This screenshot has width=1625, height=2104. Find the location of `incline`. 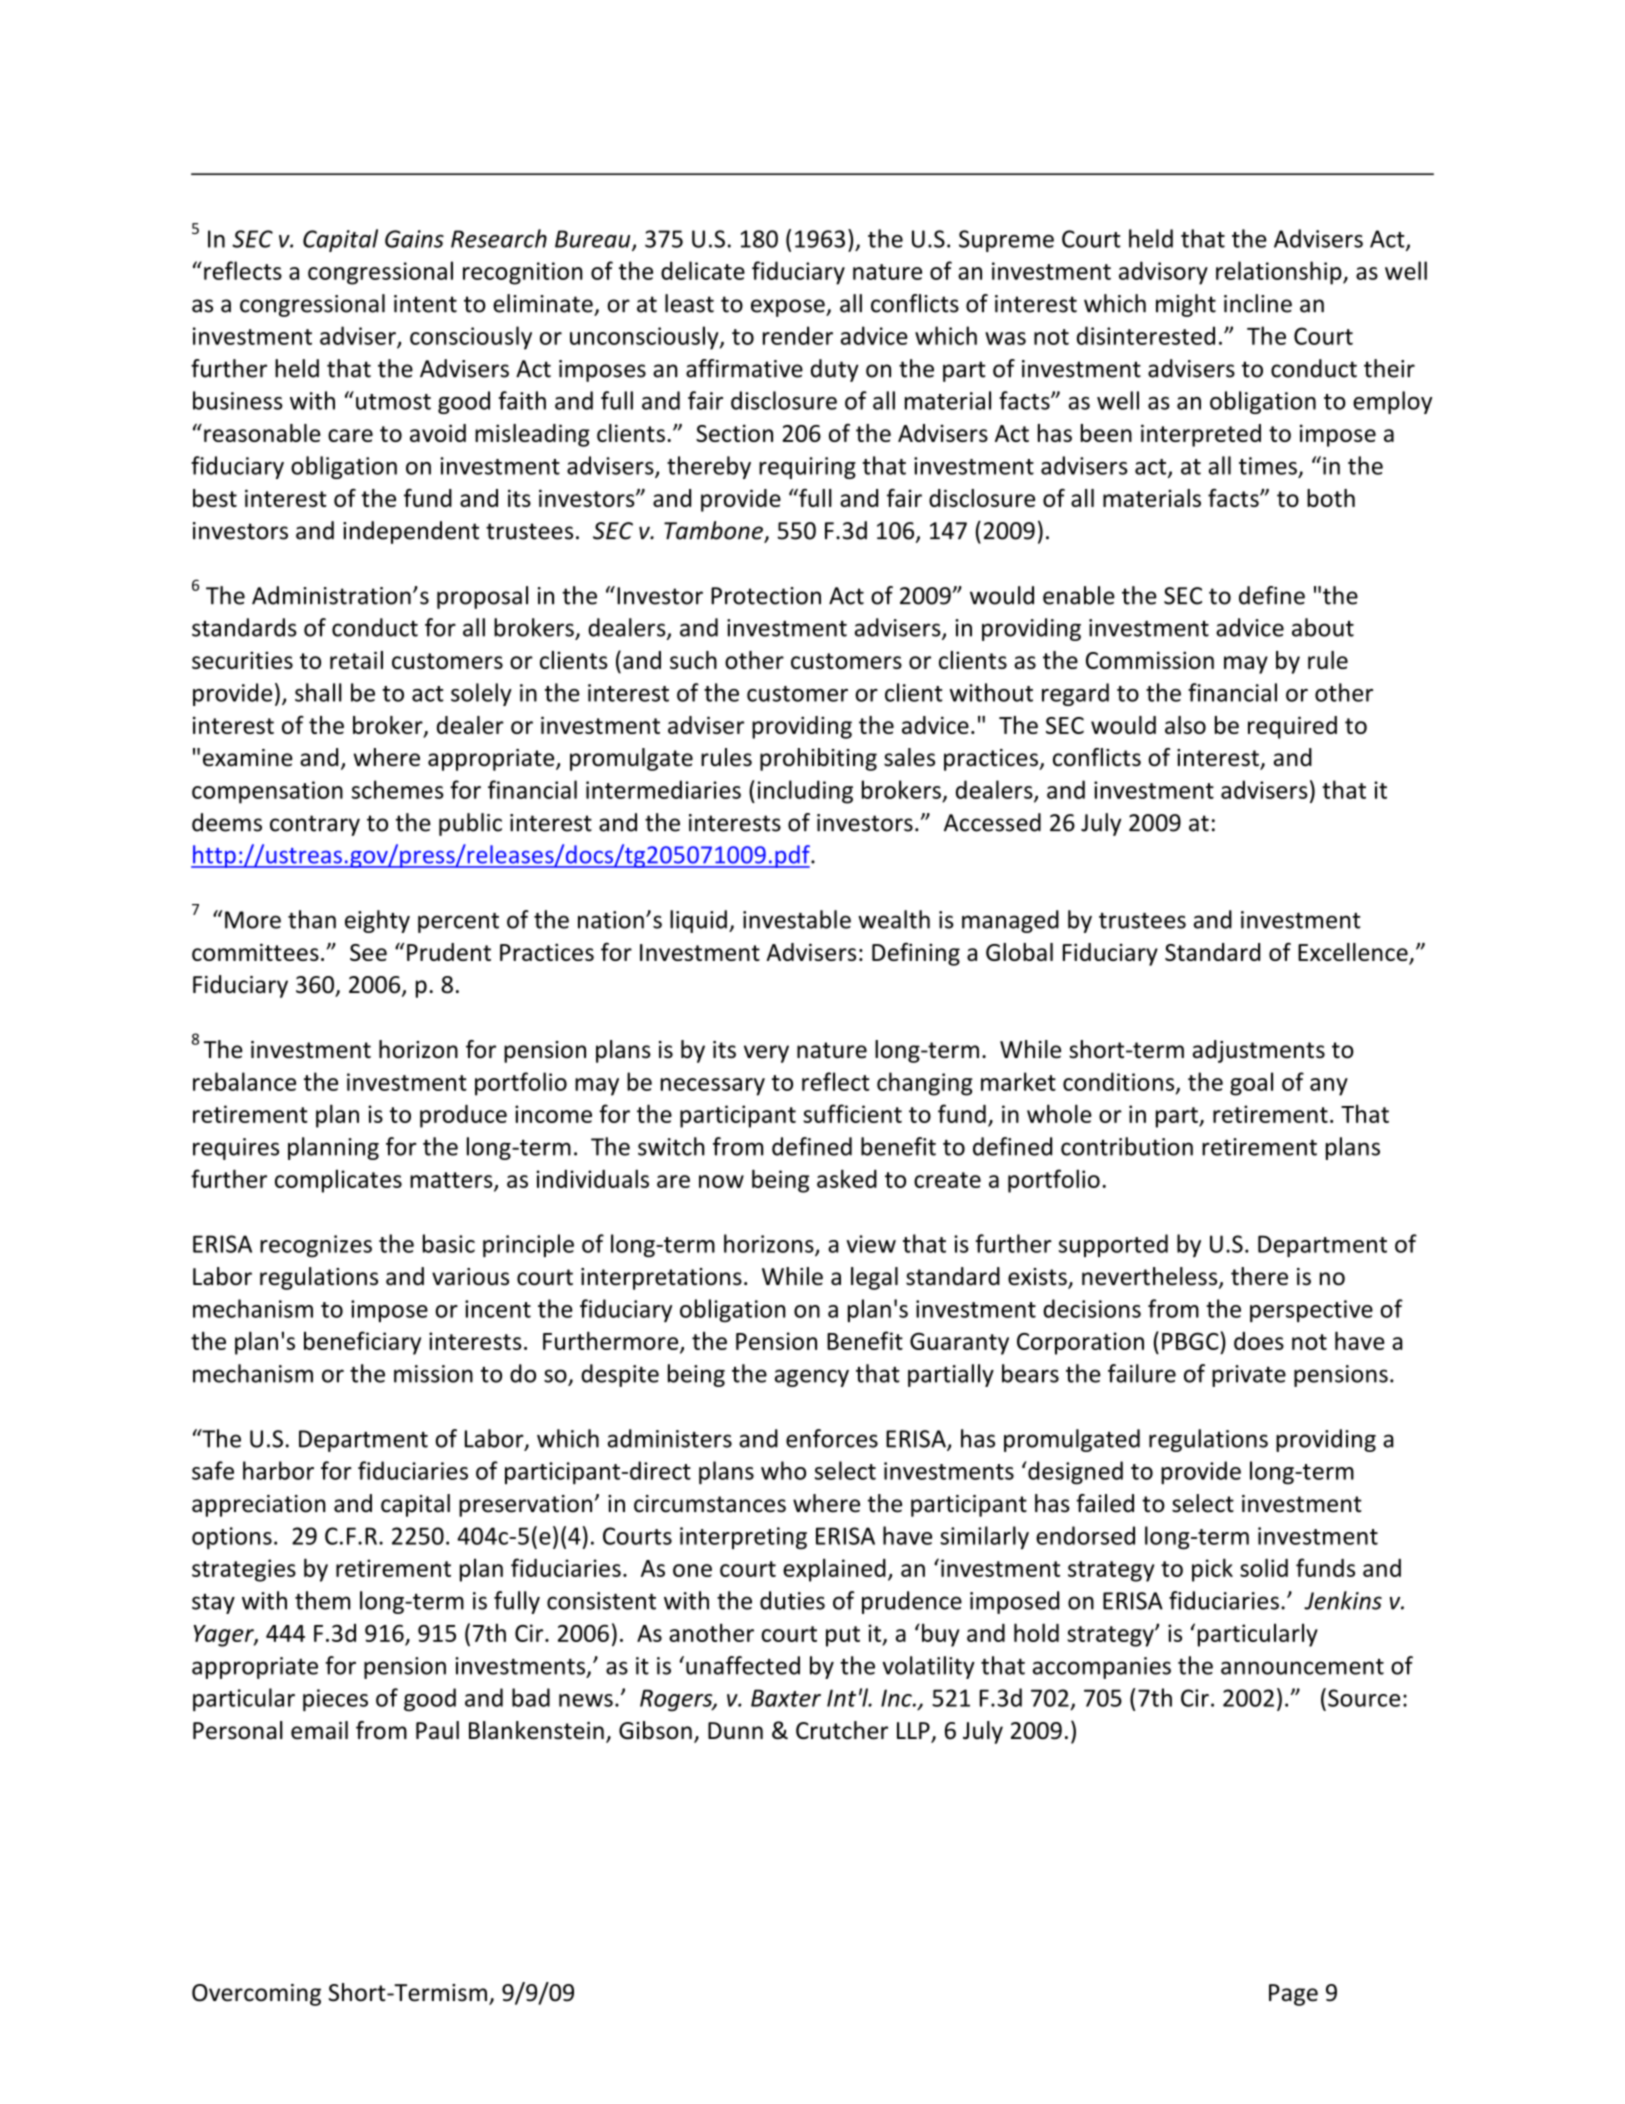

incline is located at coordinates (1258, 303).
